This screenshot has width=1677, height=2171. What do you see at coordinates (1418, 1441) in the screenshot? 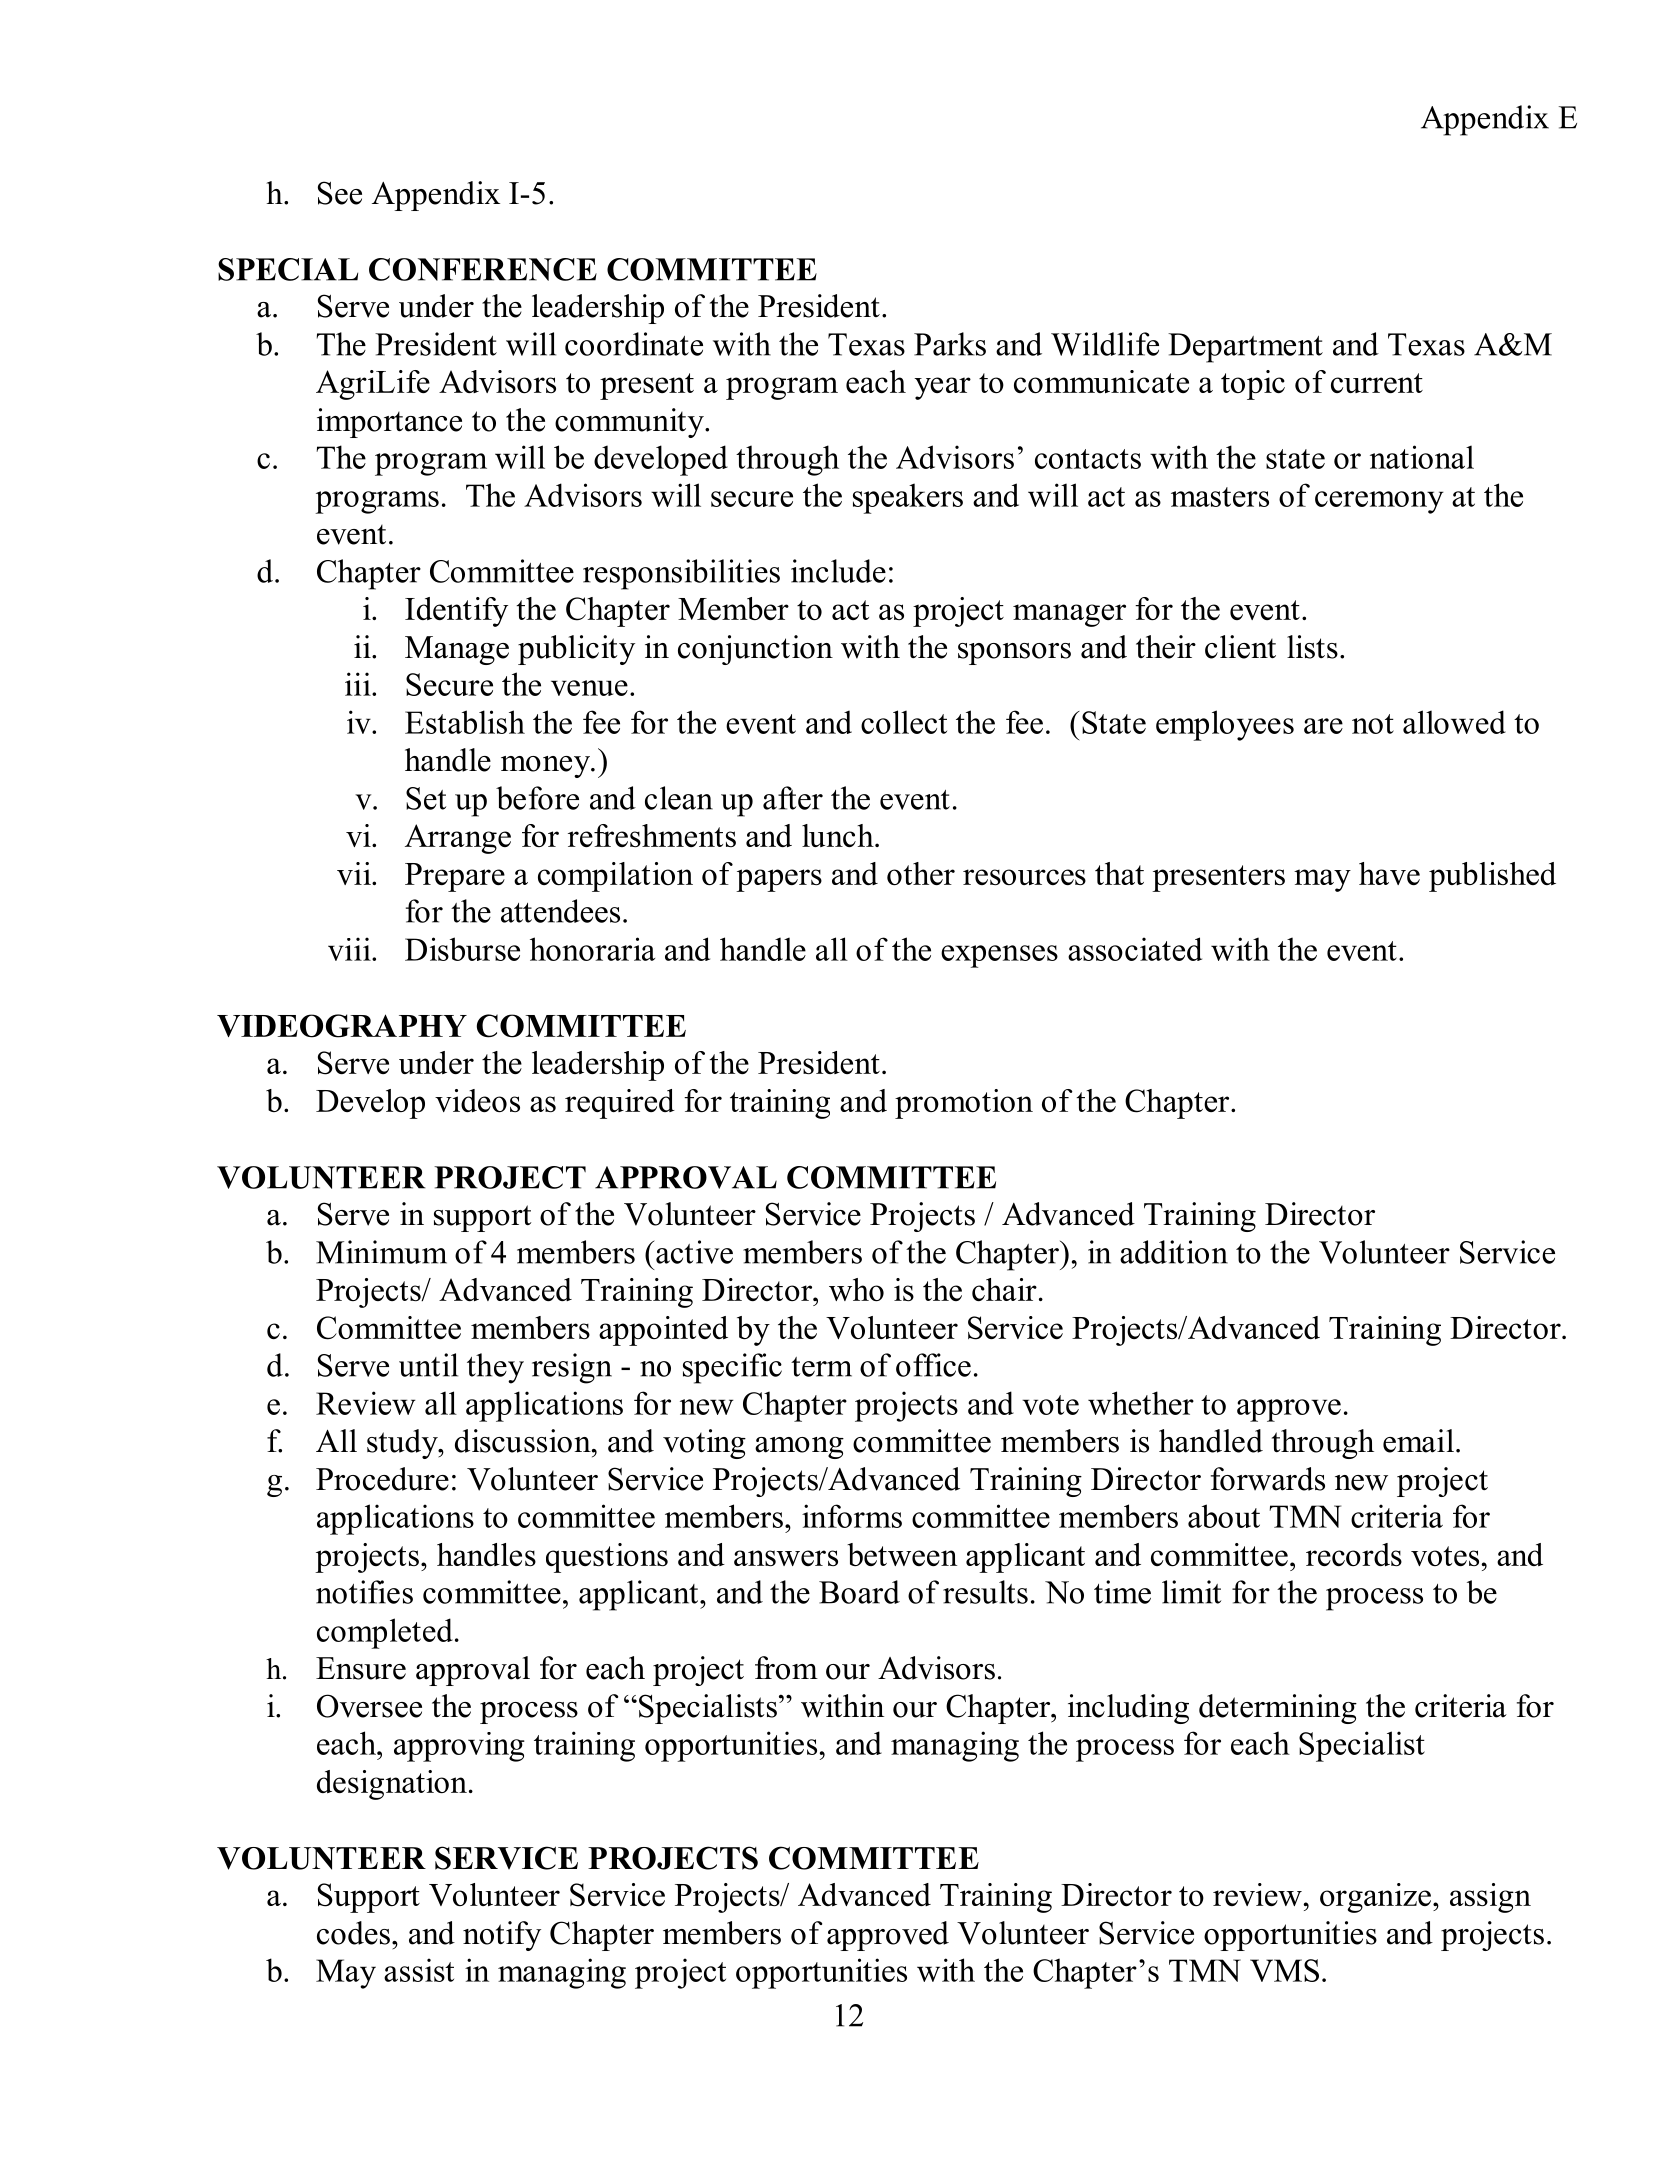
I see `email` at bounding box center [1418, 1441].
